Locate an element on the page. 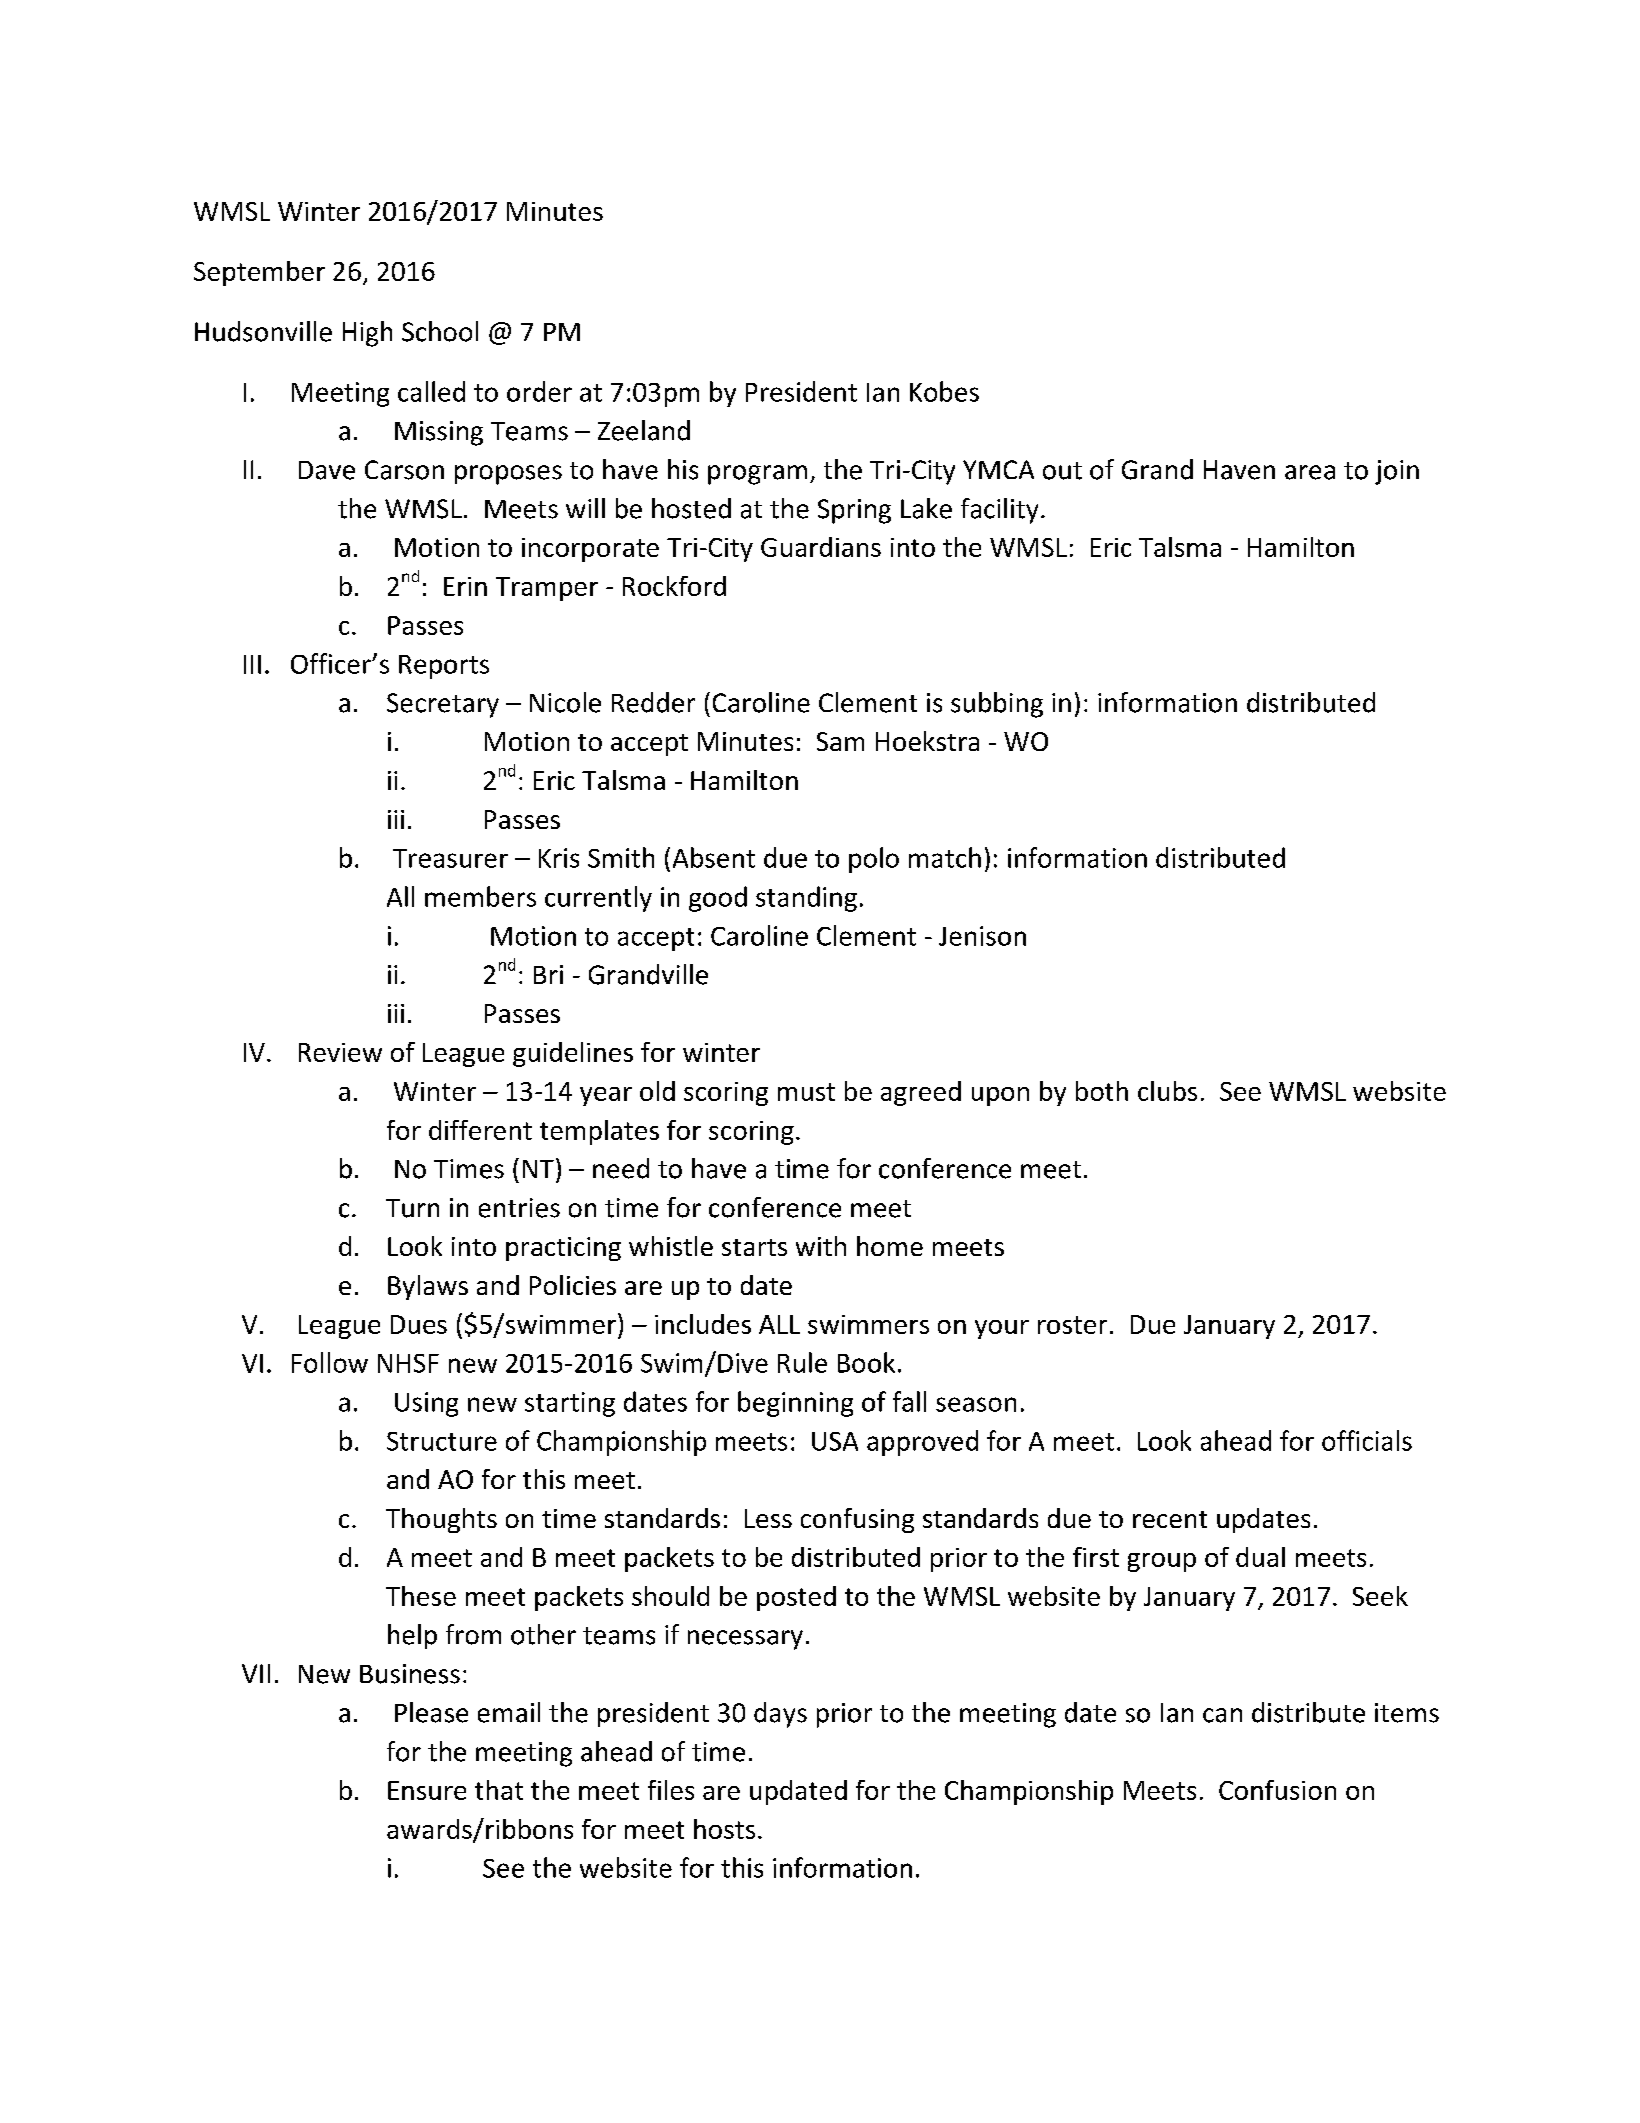 The image size is (1640, 2123). area is located at coordinates (1310, 472).
